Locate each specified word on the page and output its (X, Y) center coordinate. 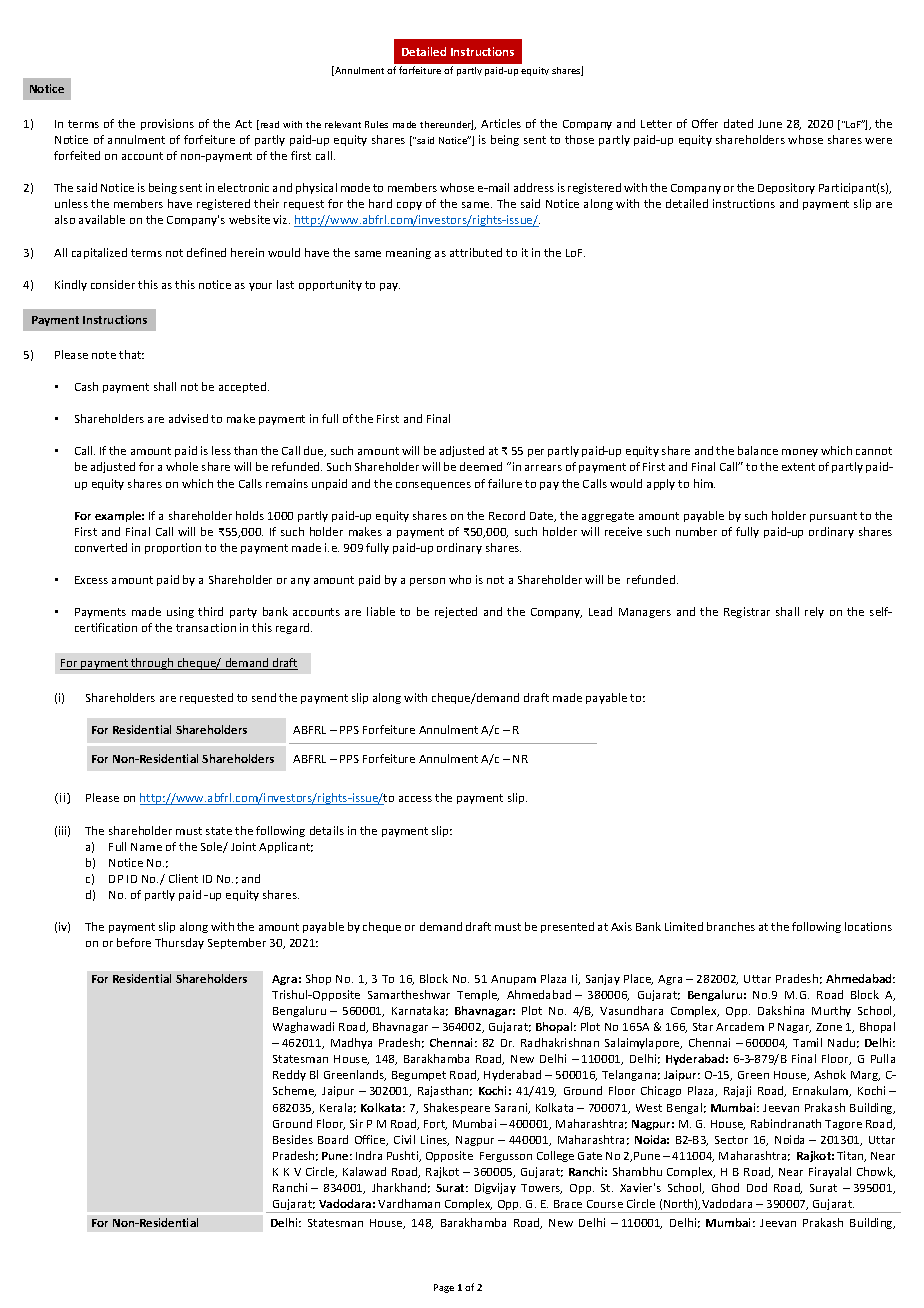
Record (507, 515)
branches (731, 926)
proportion (173, 548)
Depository (786, 188)
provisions (167, 124)
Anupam (513, 980)
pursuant (833, 517)
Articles (501, 123)
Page (444, 1288)
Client (183, 878)
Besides (293, 1139)
